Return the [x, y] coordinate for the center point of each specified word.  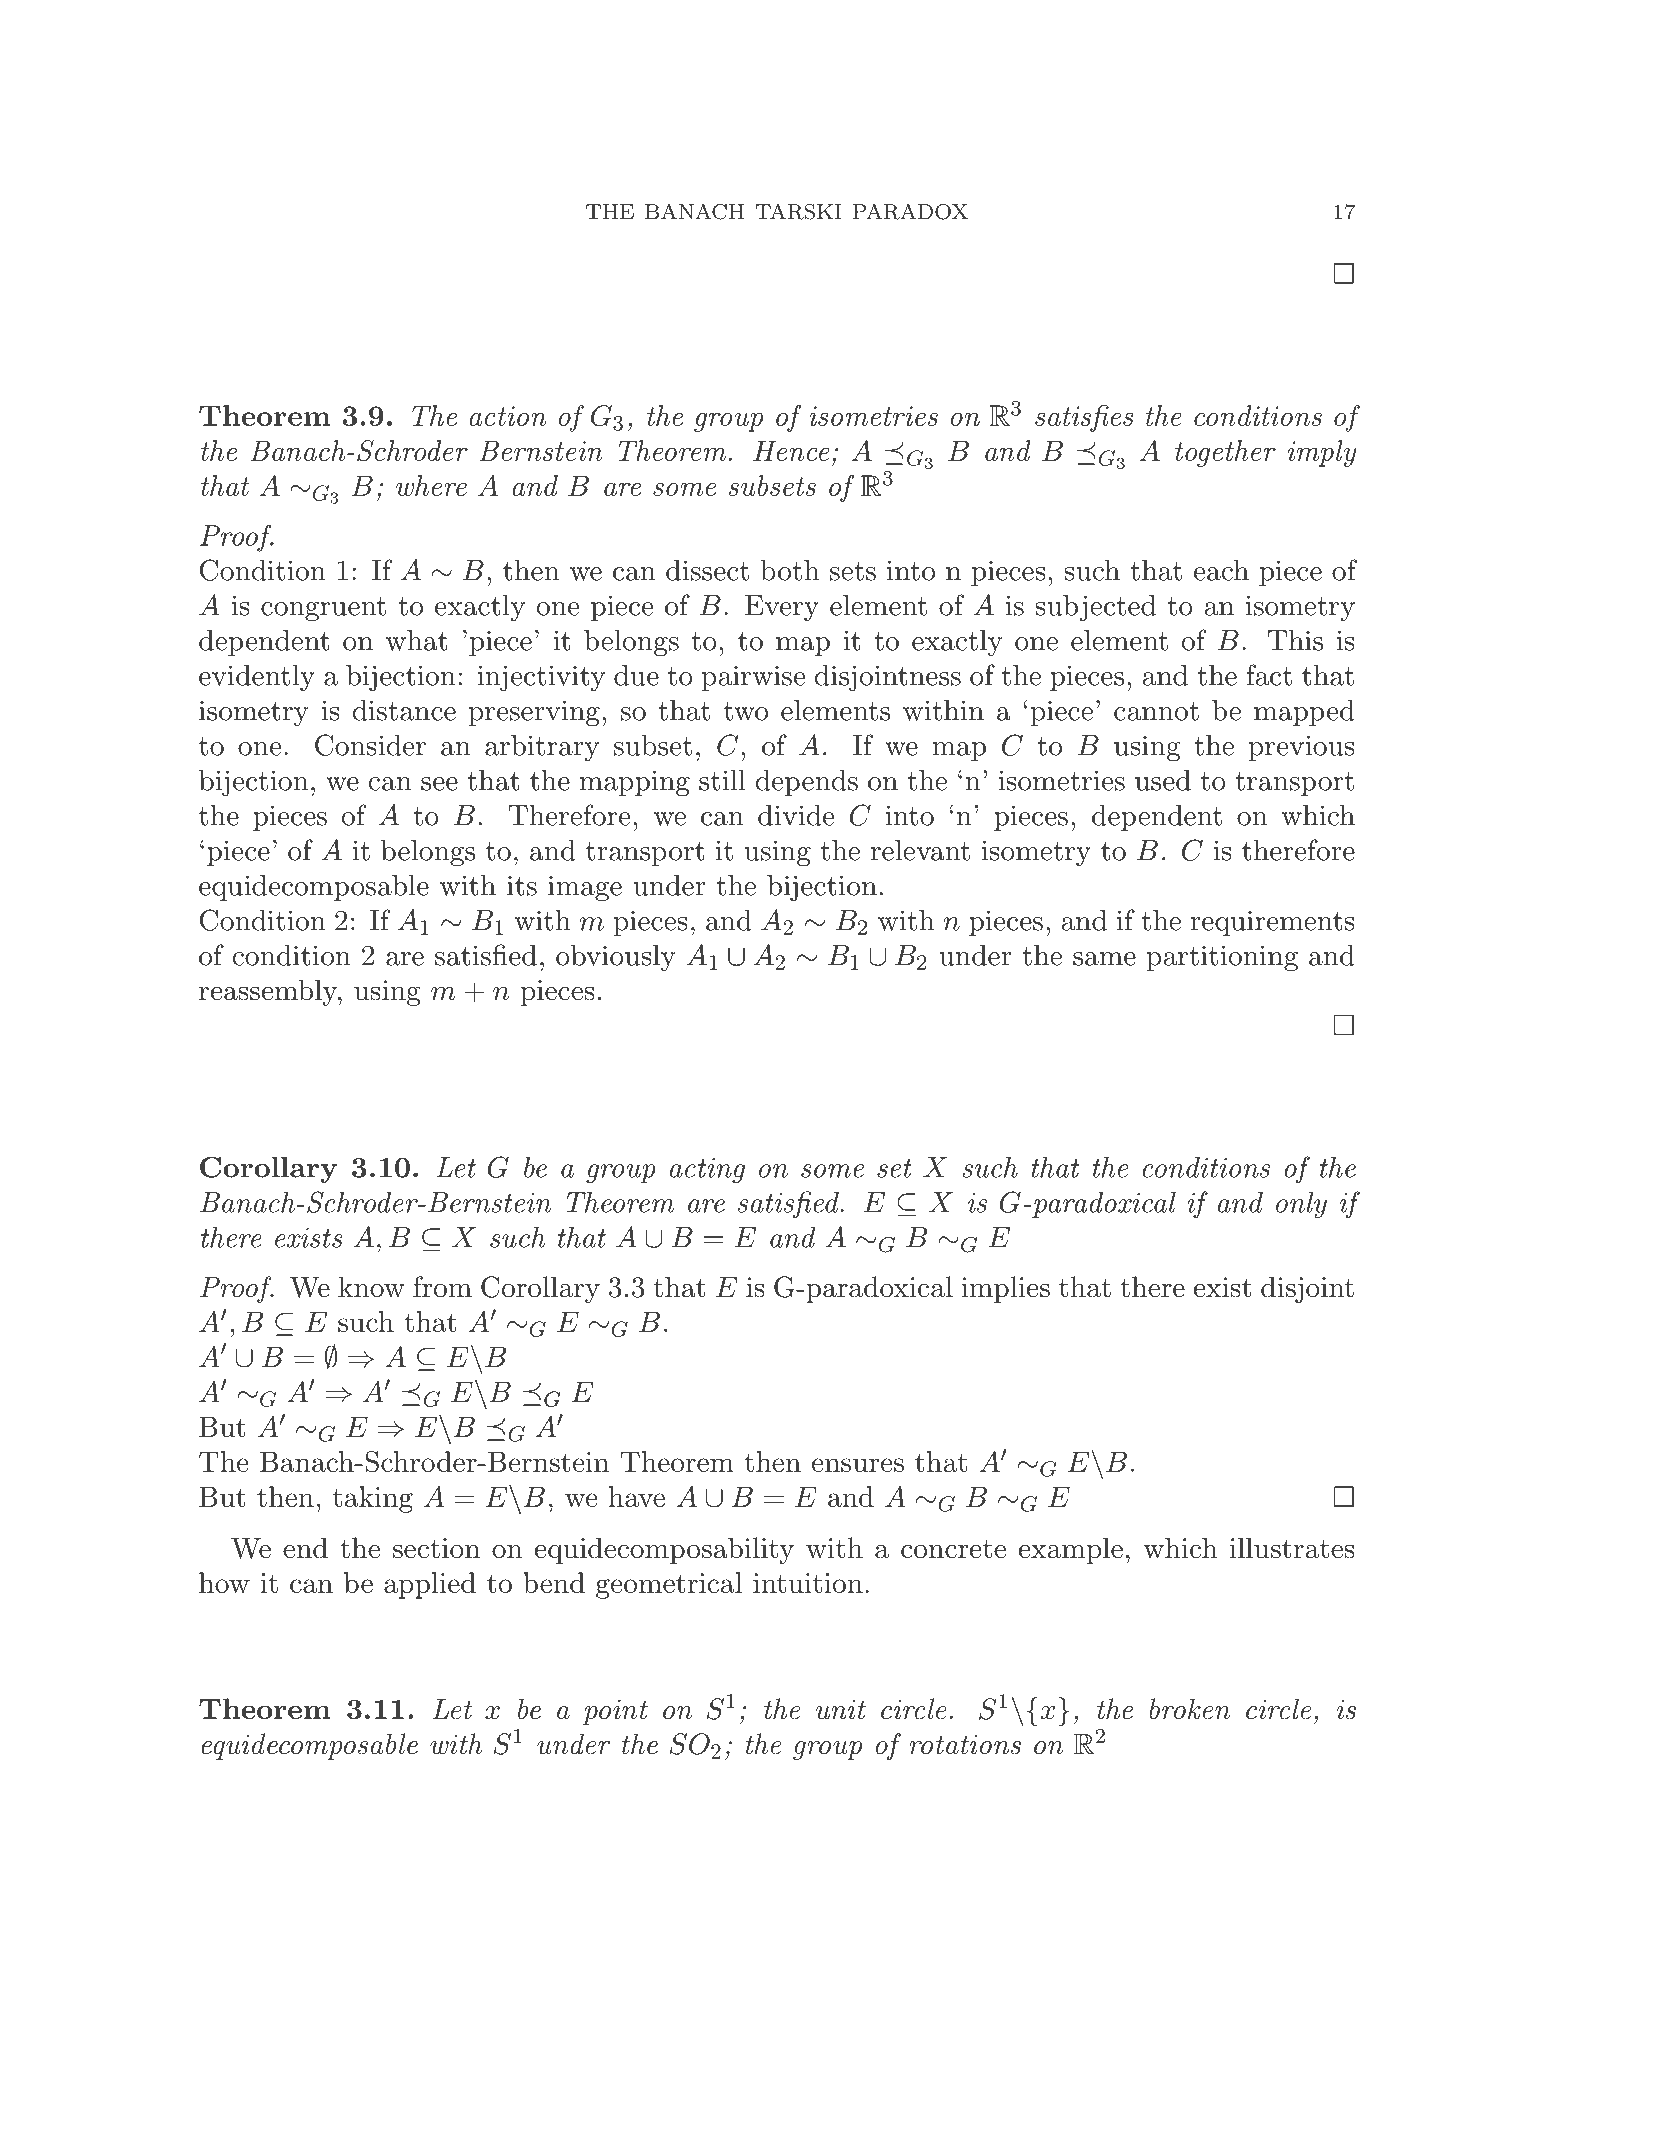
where [431, 485]
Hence [791, 450]
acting [707, 1171]
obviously [616, 958]
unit [841, 1709]
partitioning [1222, 958]
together [1225, 453]
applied [430, 1585]
